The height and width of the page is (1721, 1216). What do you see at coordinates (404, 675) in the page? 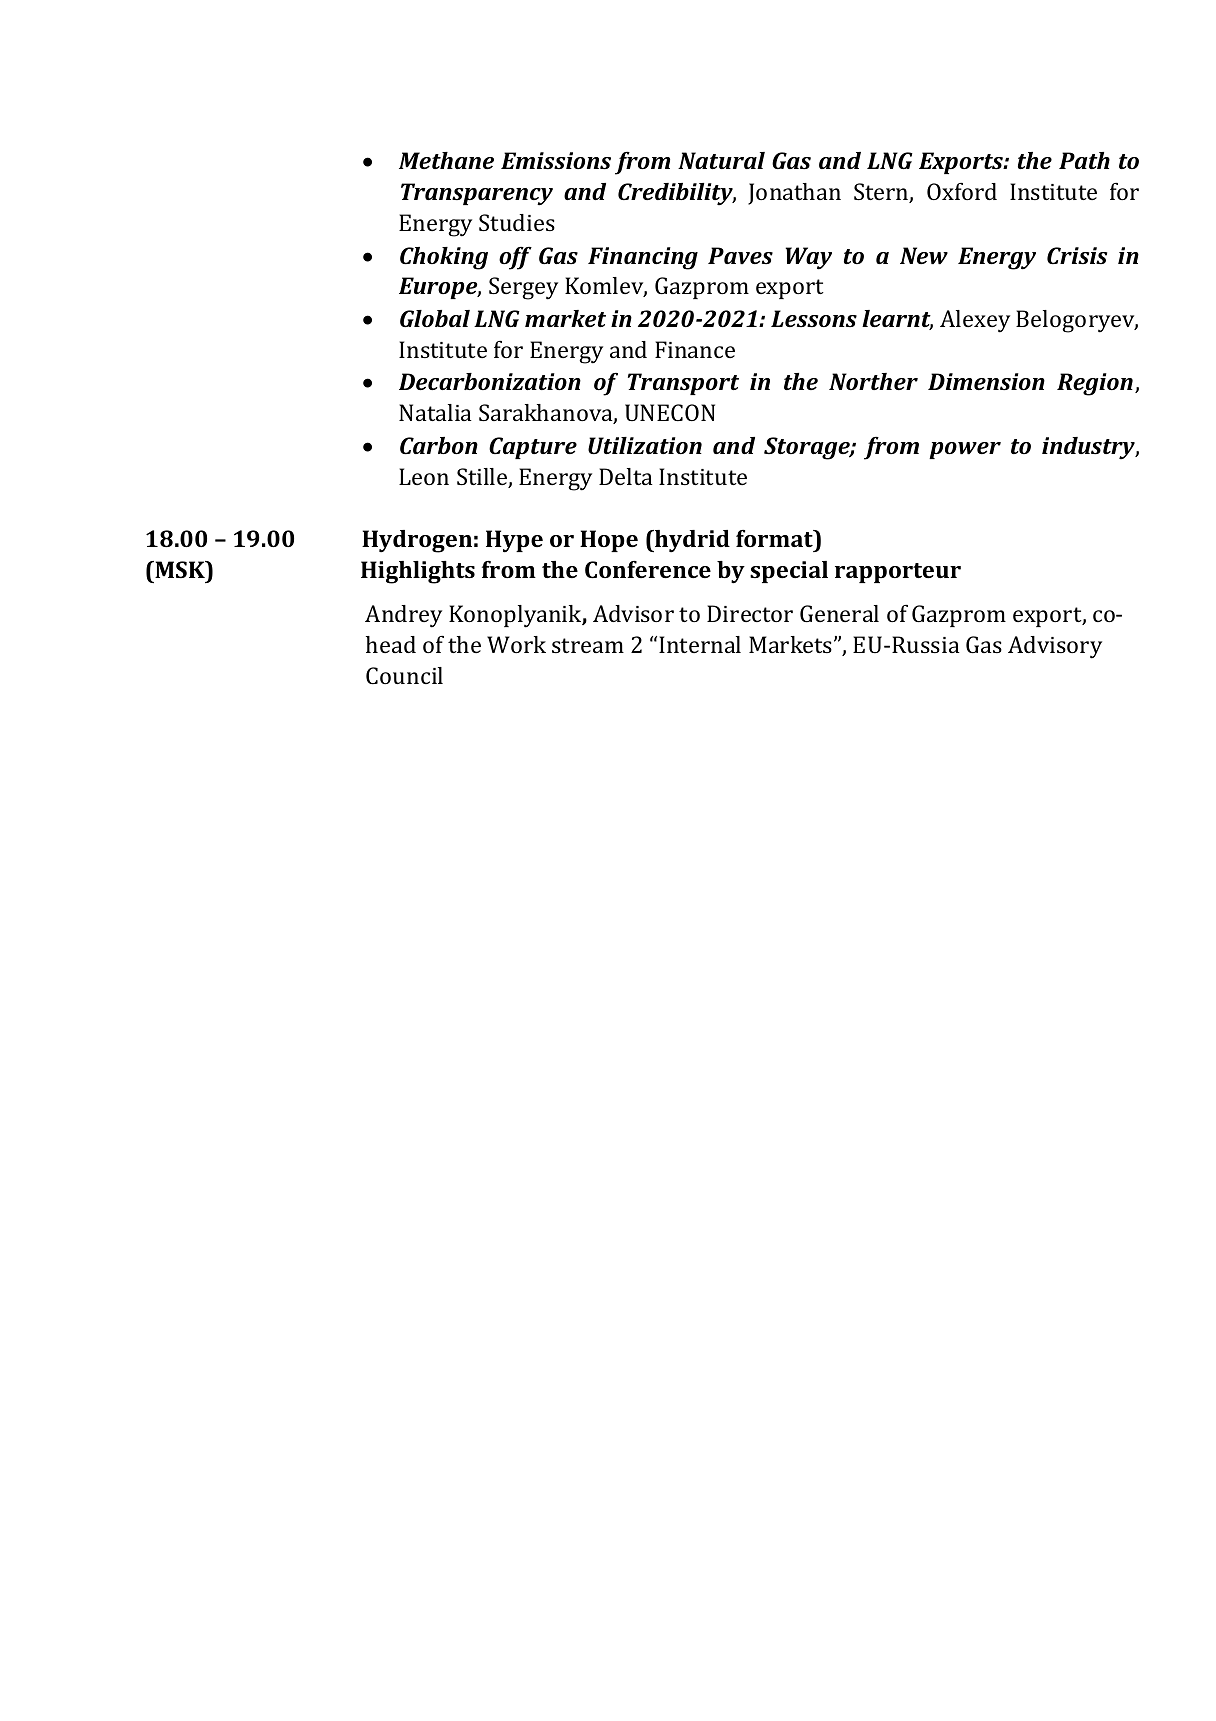
I see `Council` at bounding box center [404, 675].
